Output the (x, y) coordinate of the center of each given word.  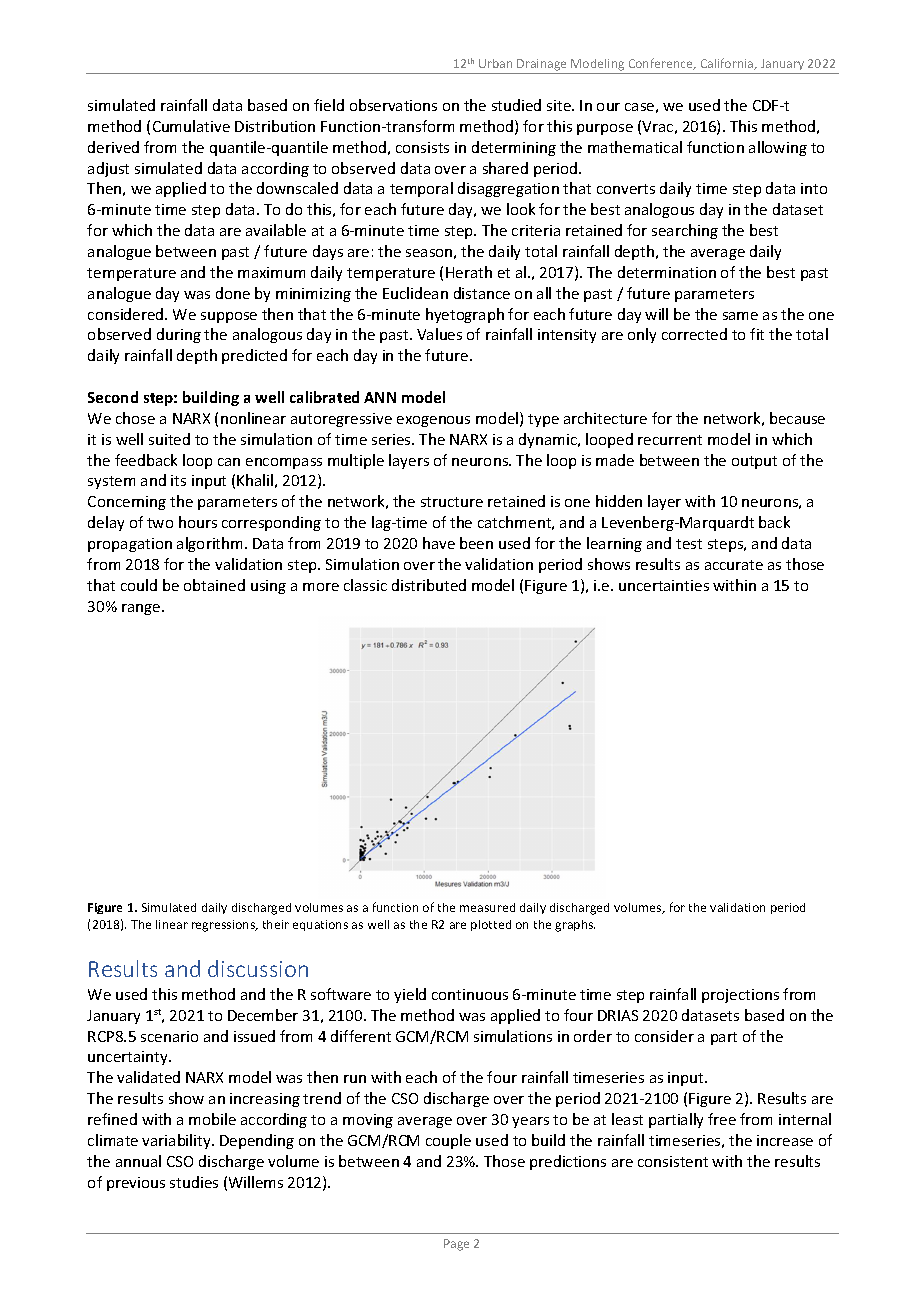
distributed (429, 585)
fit (757, 334)
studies (194, 1182)
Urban (495, 63)
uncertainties (664, 585)
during (179, 335)
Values (439, 334)
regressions (224, 926)
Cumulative (191, 126)
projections (740, 996)
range (142, 609)
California (728, 64)
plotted (491, 925)
